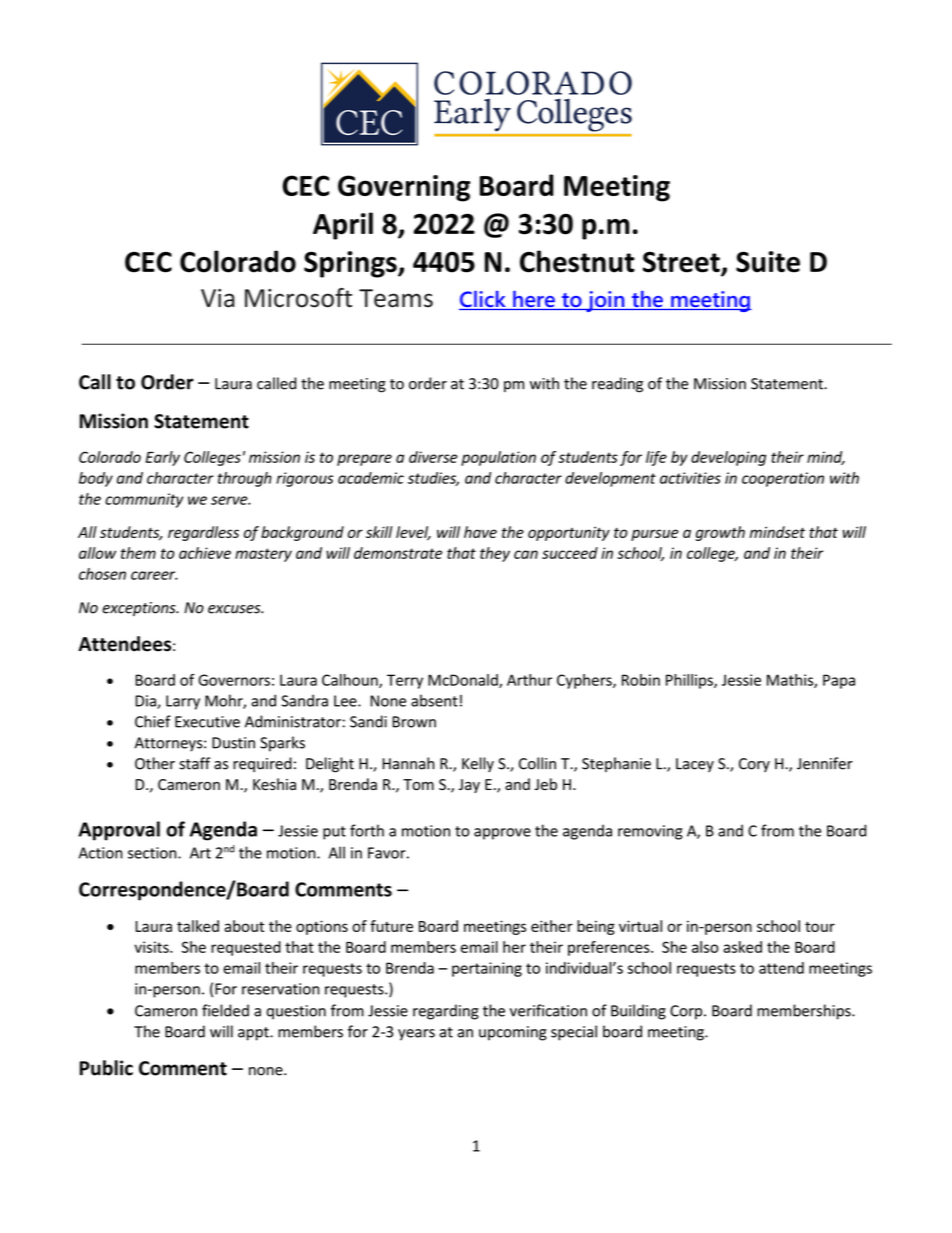 Image resolution: width=952 pixels, height=1233 pixels. I want to click on staff, so click(194, 763).
